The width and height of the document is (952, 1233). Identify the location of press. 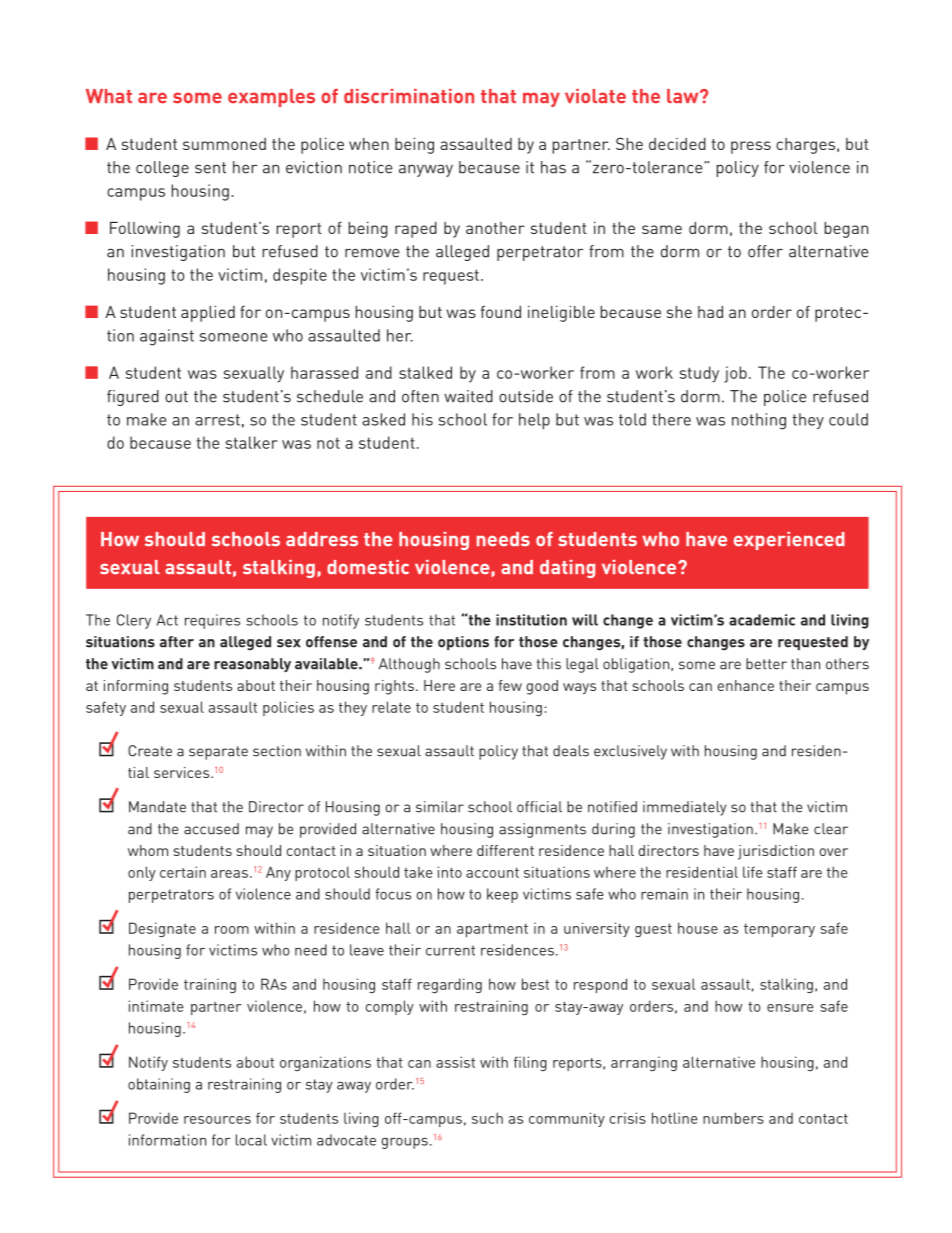
(751, 147).
